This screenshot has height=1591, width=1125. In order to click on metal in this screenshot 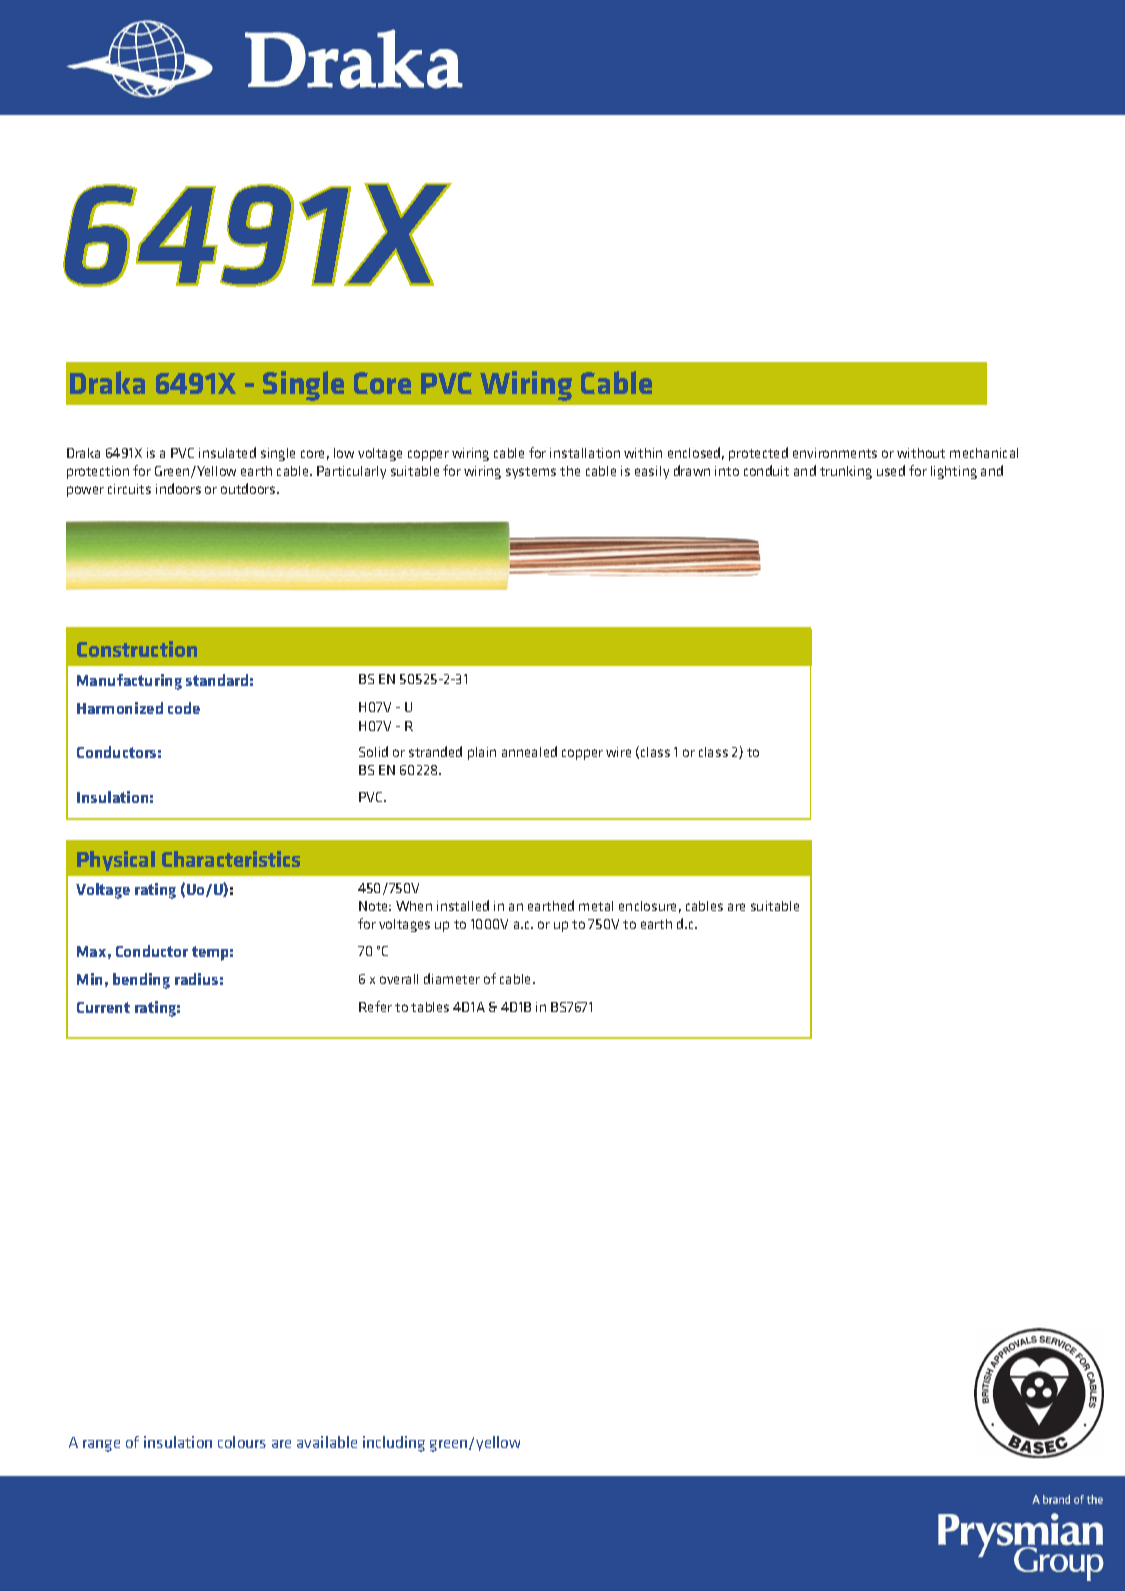, I will do `click(596, 906)`.
